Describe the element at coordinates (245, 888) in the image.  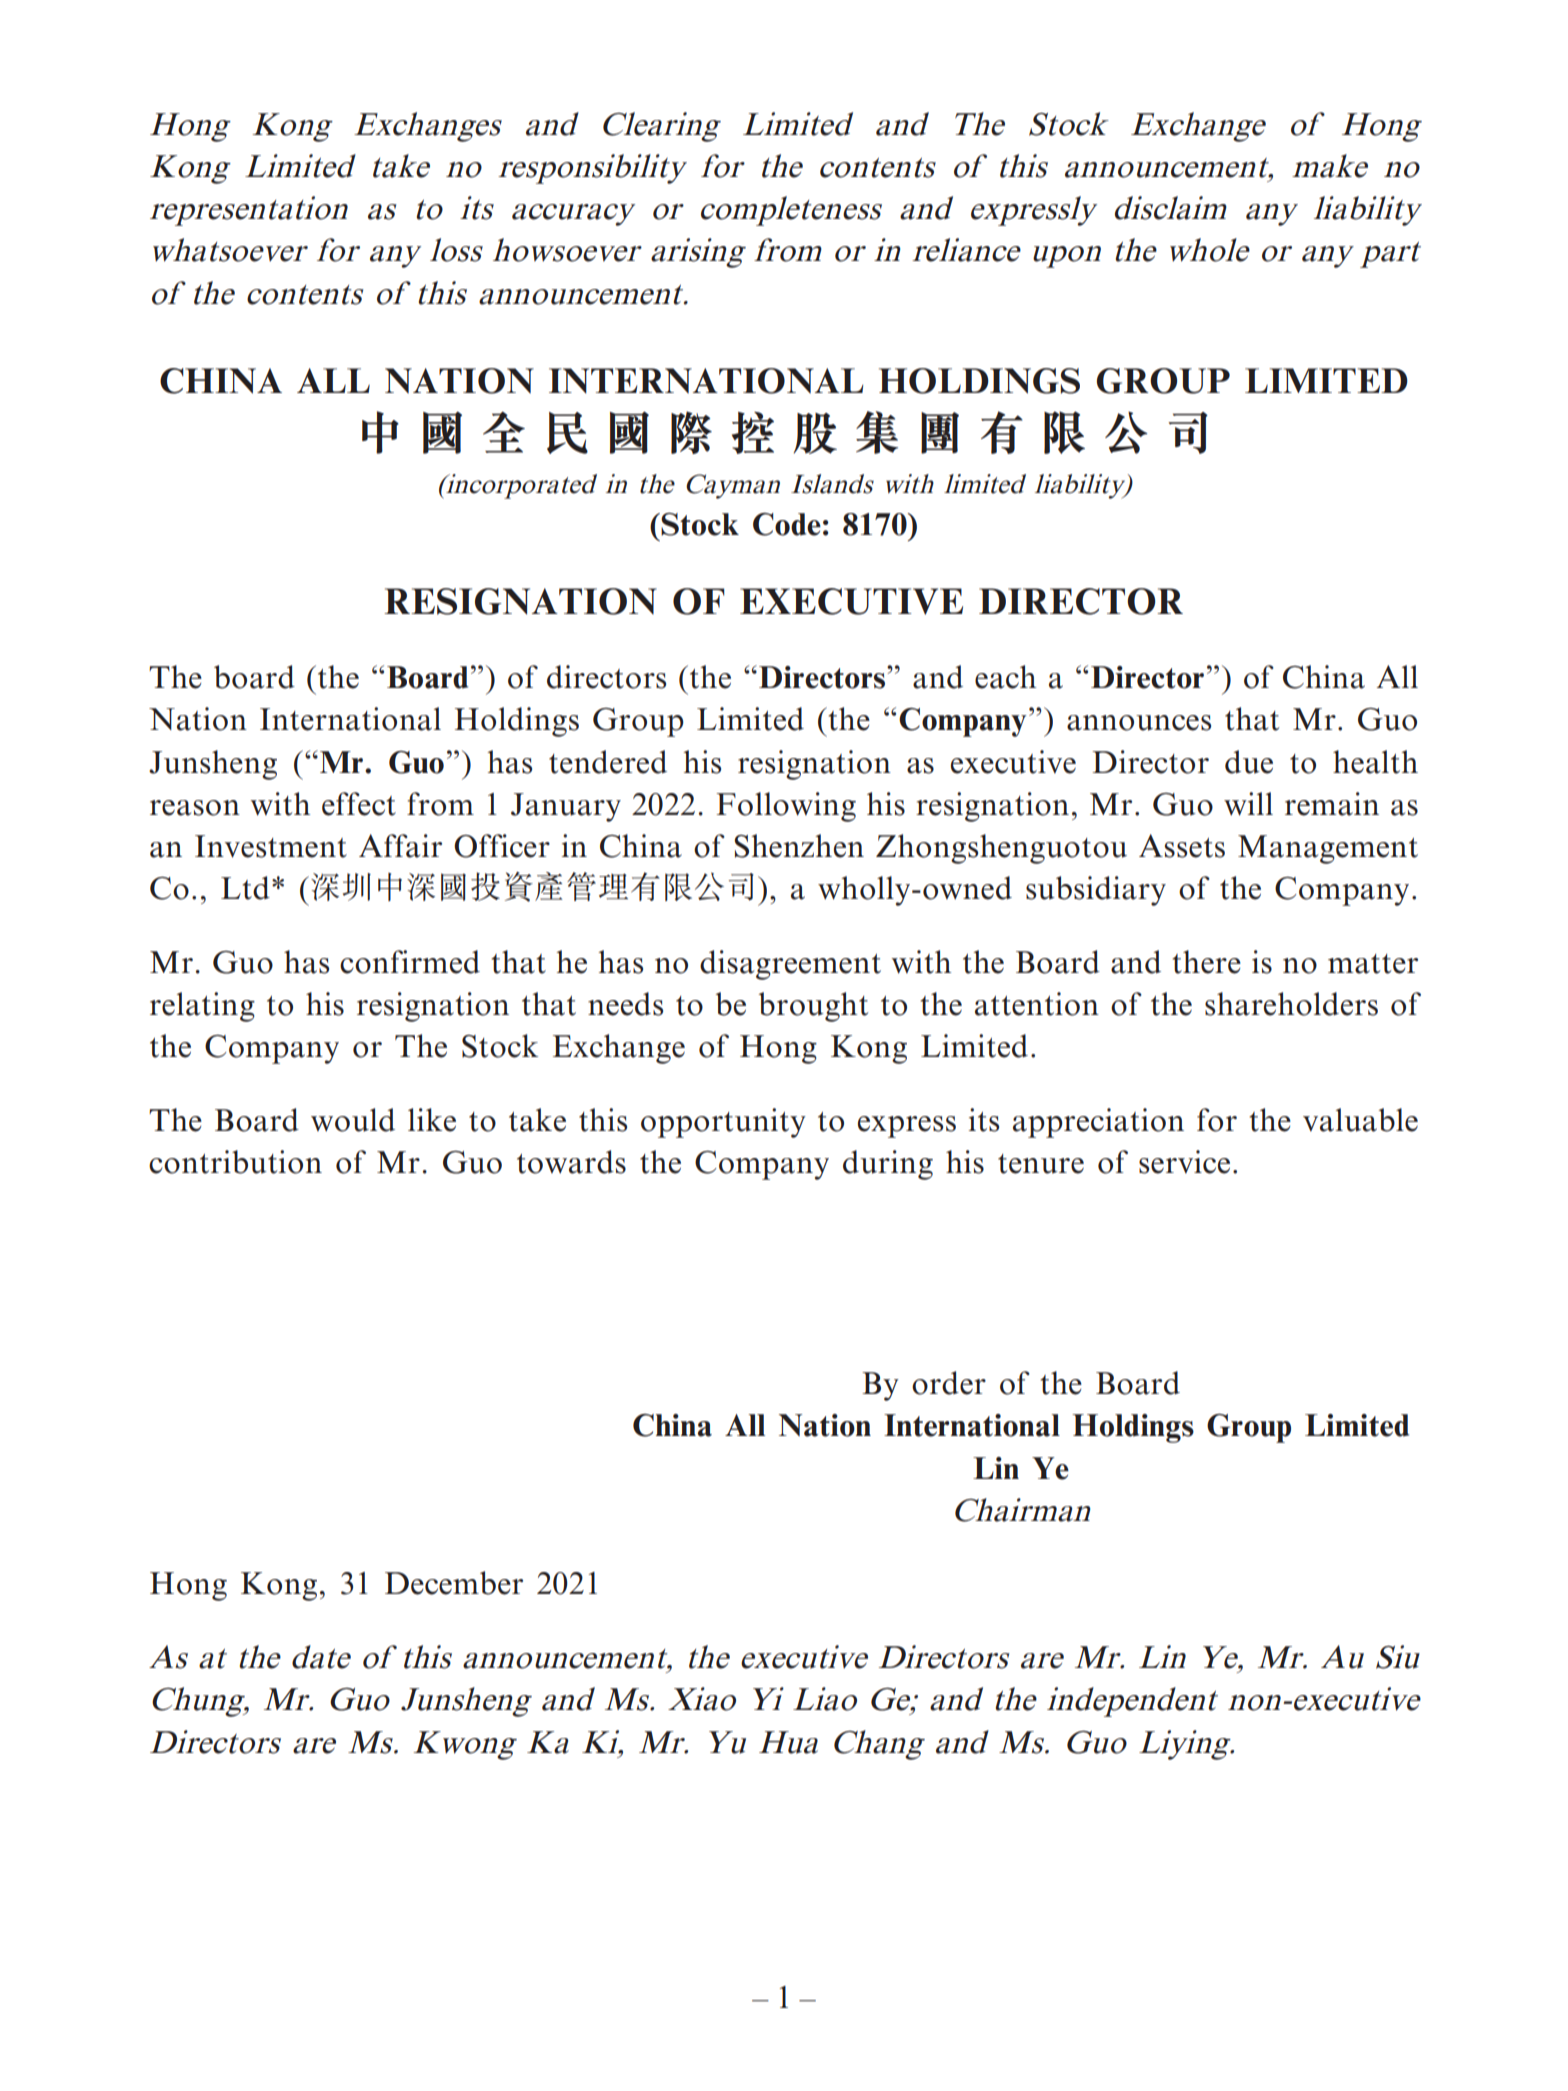
I see `Ltd` at that location.
